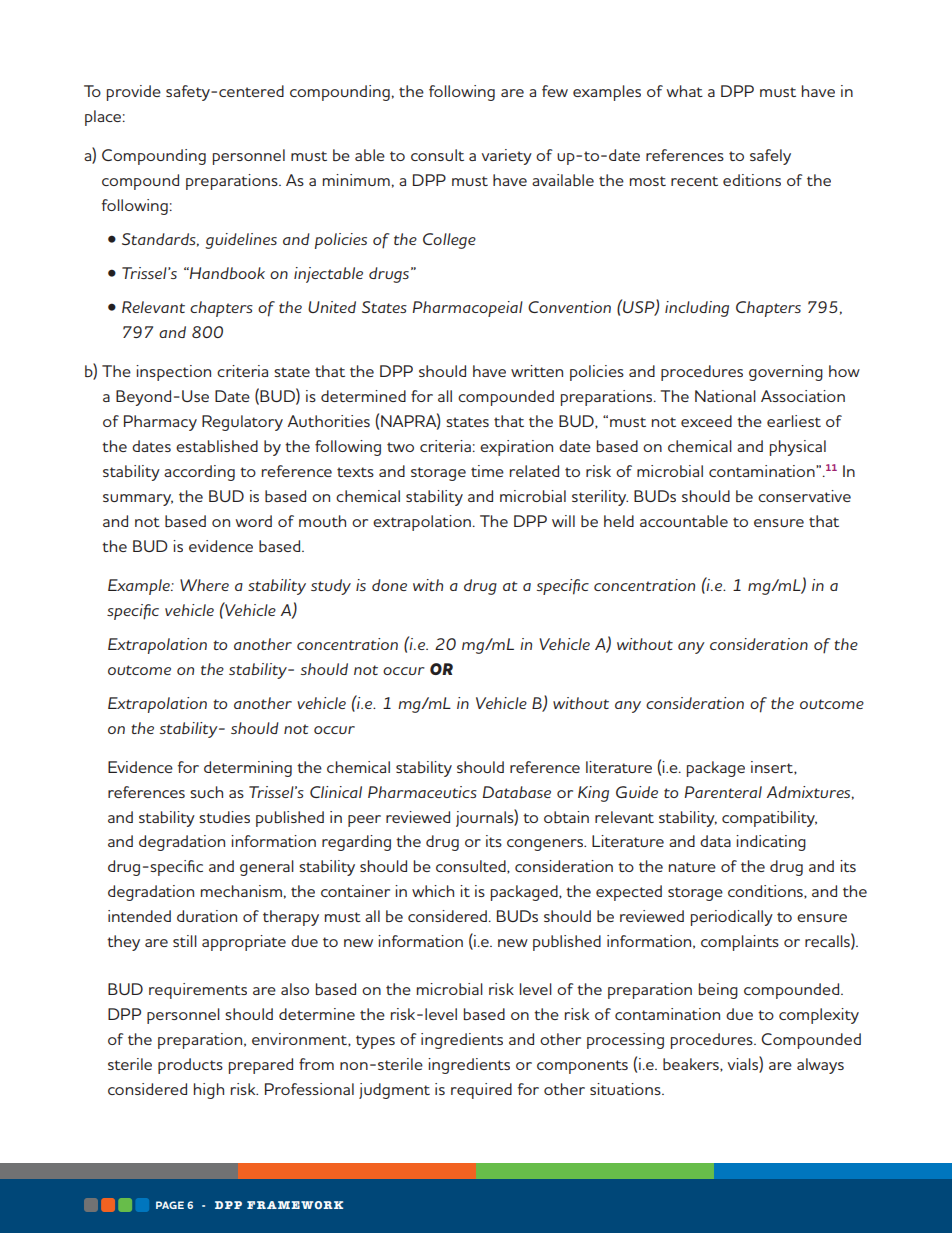 The width and height of the screenshot is (952, 1233). I want to click on insert, so click(773, 768).
